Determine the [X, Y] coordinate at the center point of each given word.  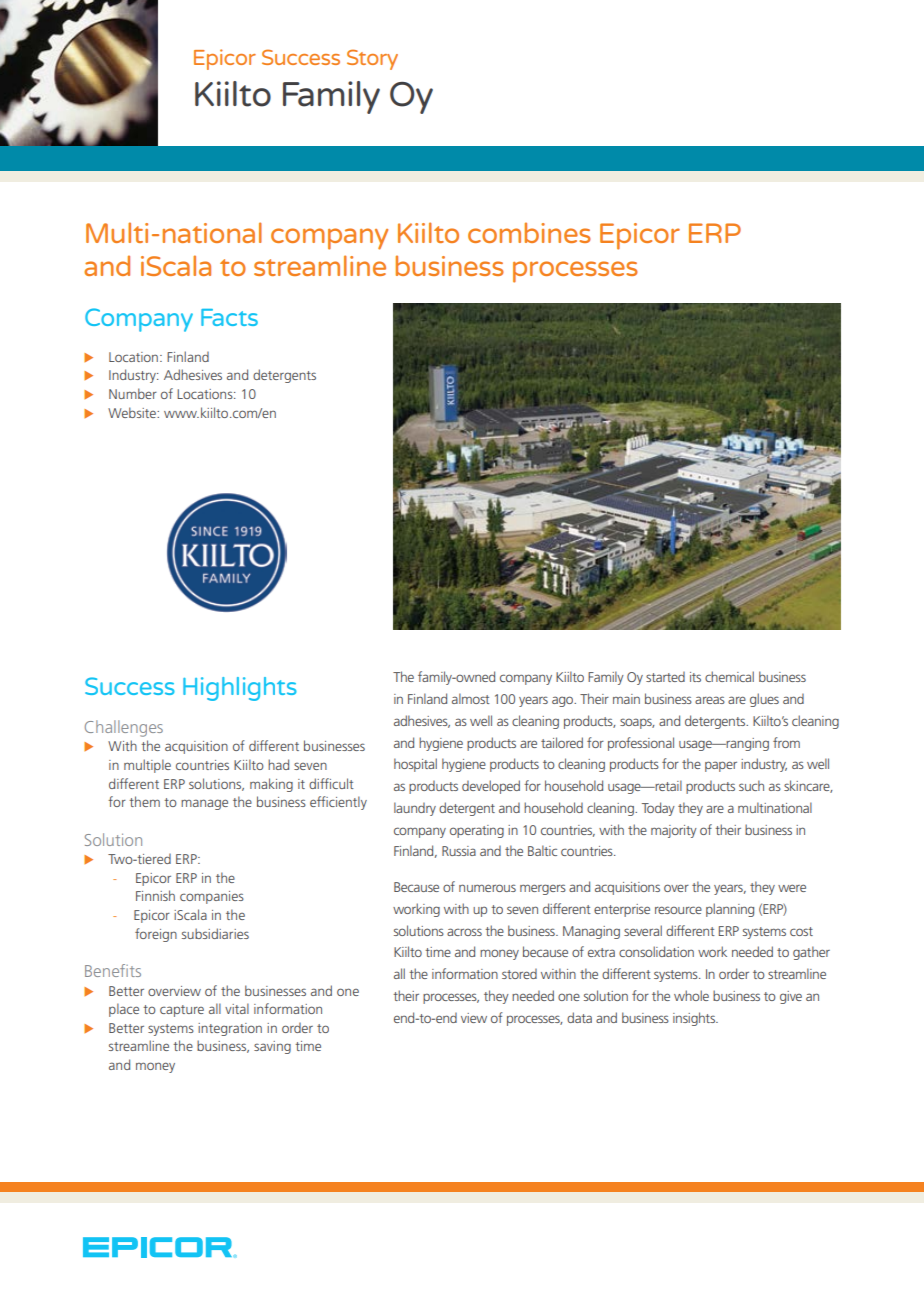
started [665, 676]
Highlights [240, 689]
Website [133, 412]
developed [491, 787]
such [751, 785]
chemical [729, 676]
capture [182, 1011]
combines [529, 232]
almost [471, 698]
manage [204, 804]
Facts [229, 317]
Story [372, 59]
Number [133, 393]
